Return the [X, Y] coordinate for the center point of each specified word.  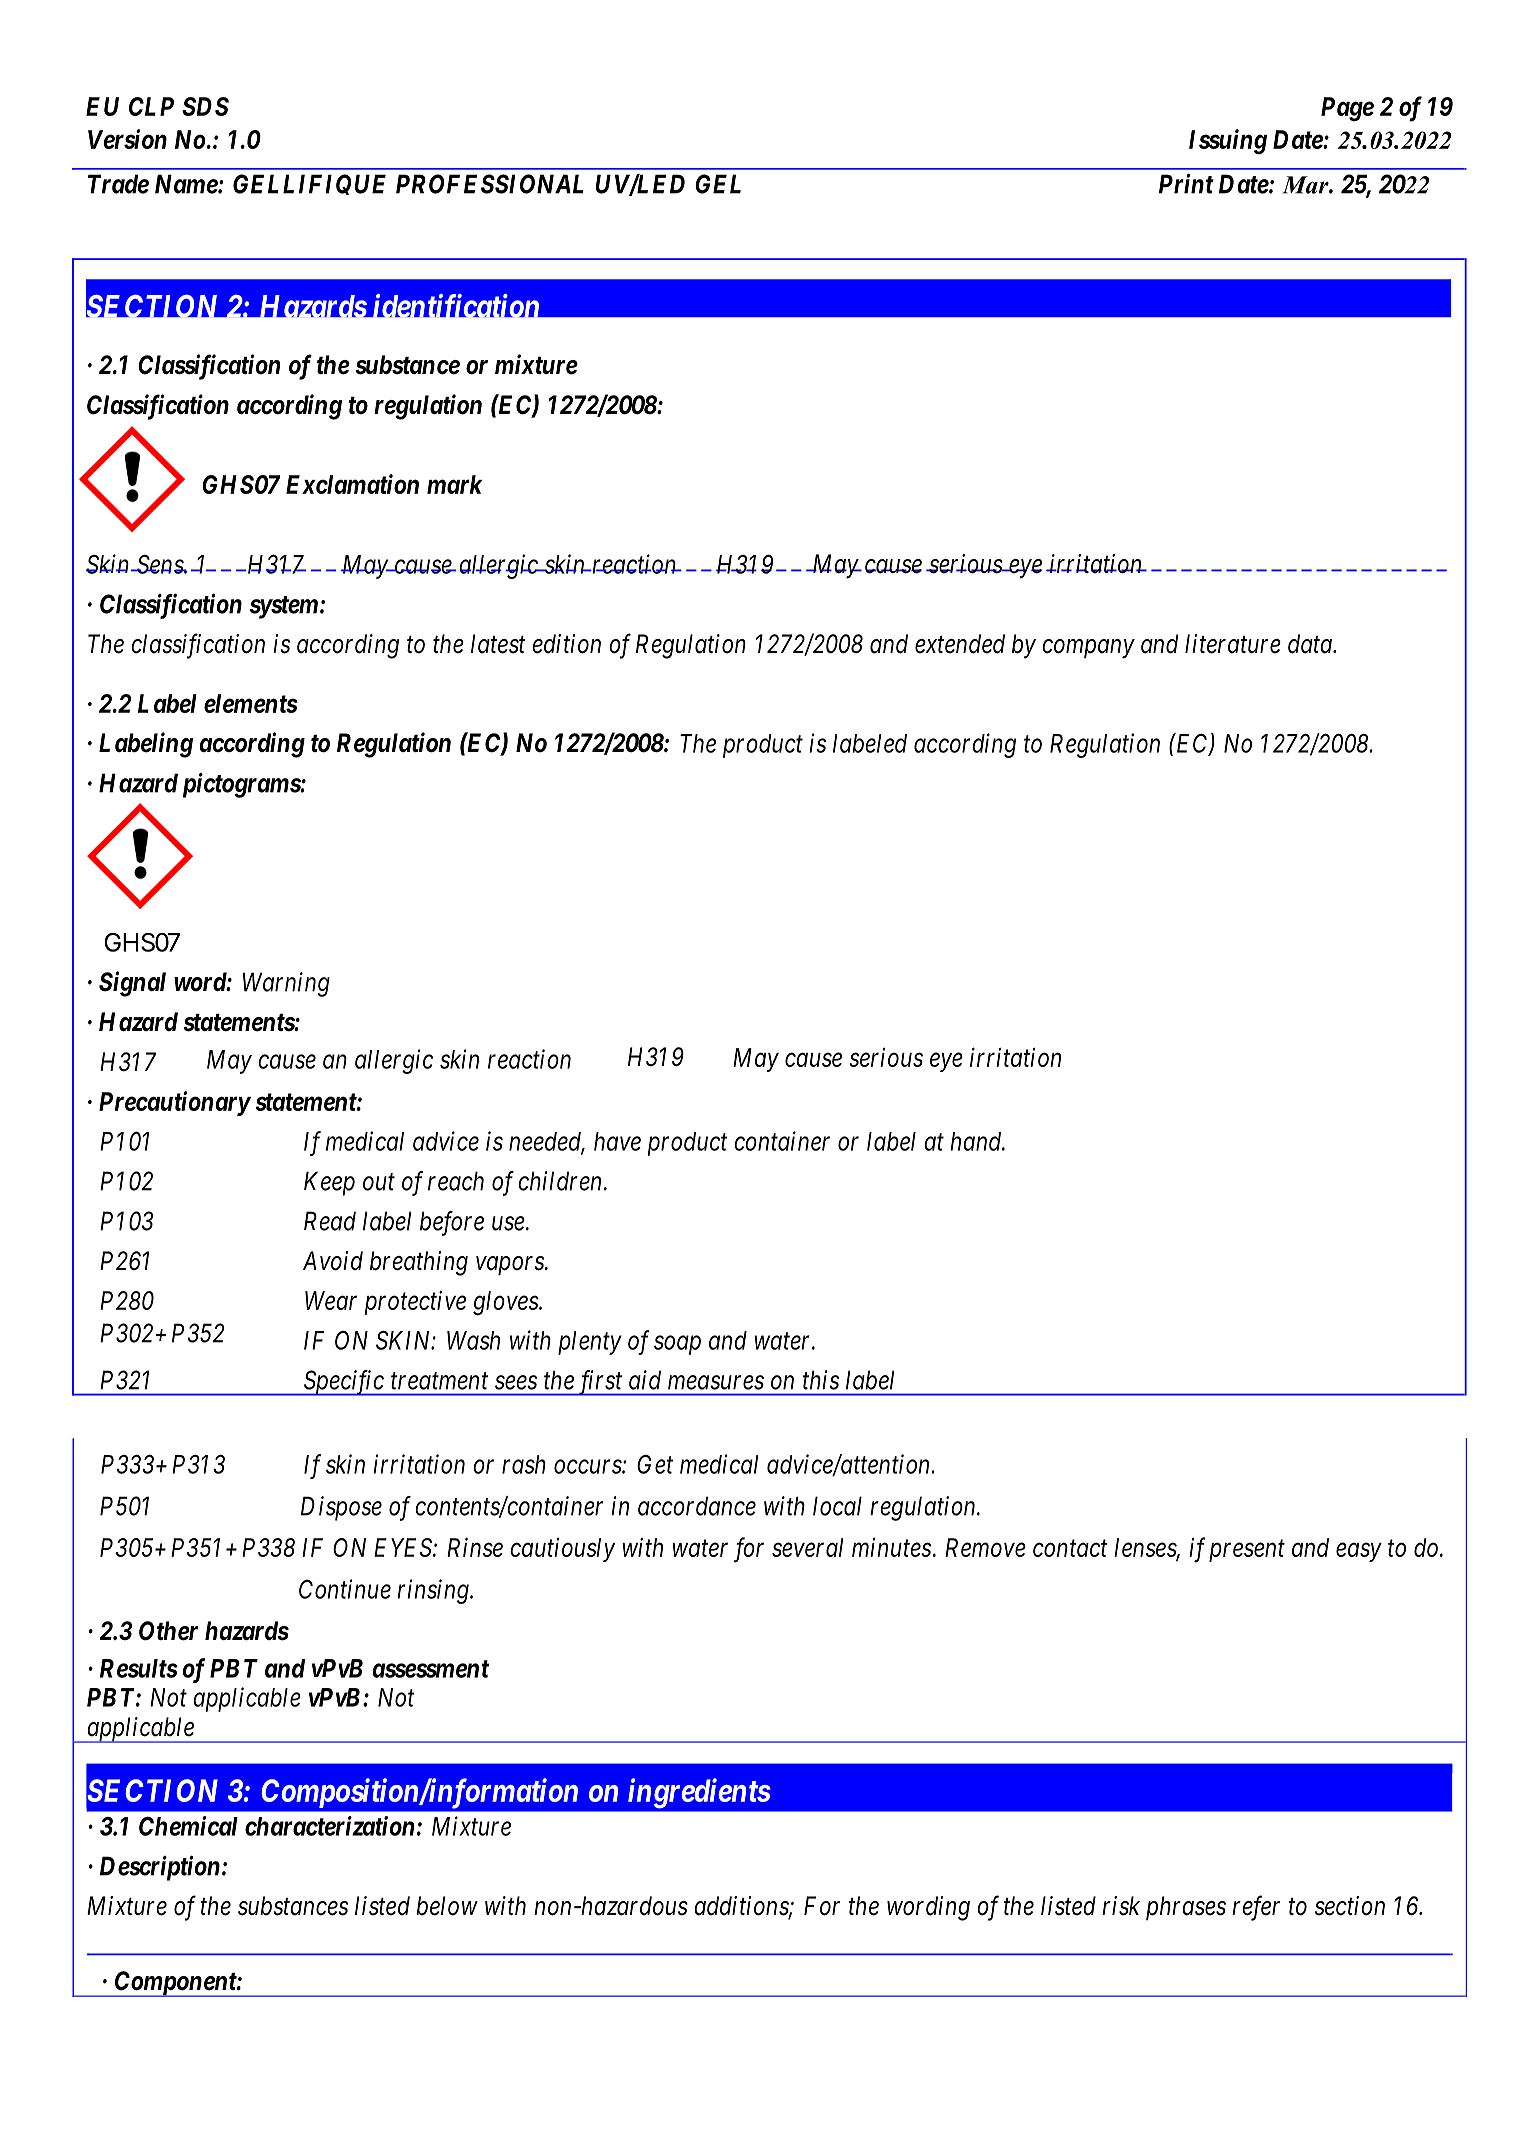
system [284, 607]
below [447, 1906]
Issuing [1228, 142]
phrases [1186, 1908]
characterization [329, 1826]
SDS [205, 106]
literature [1233, 644]
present [1247, 1551]
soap [677, 1345]
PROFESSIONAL [490, 184]
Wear [331, 1300]
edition [566, 644]
